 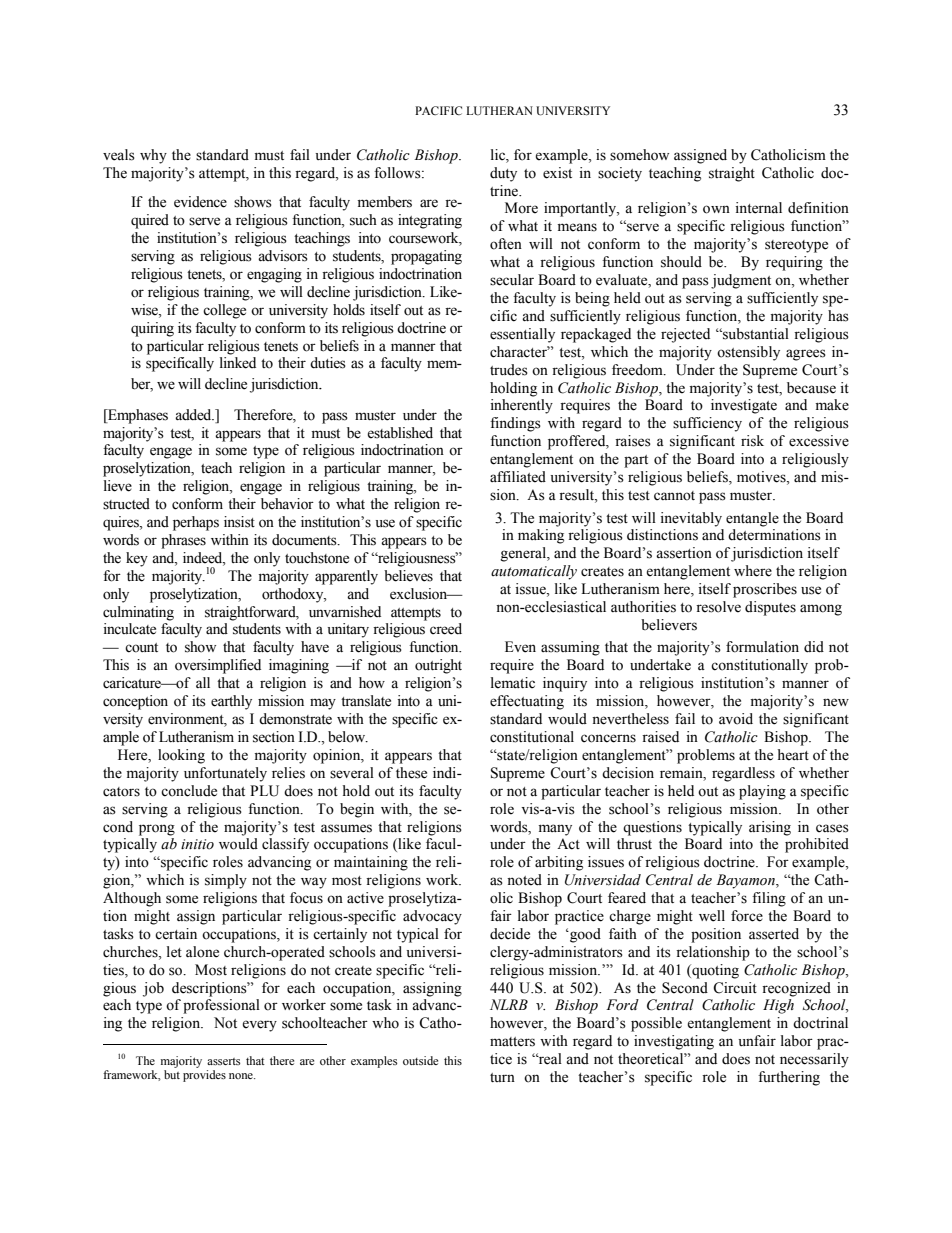 I want to click on duty, so click(x=503, y=174).
